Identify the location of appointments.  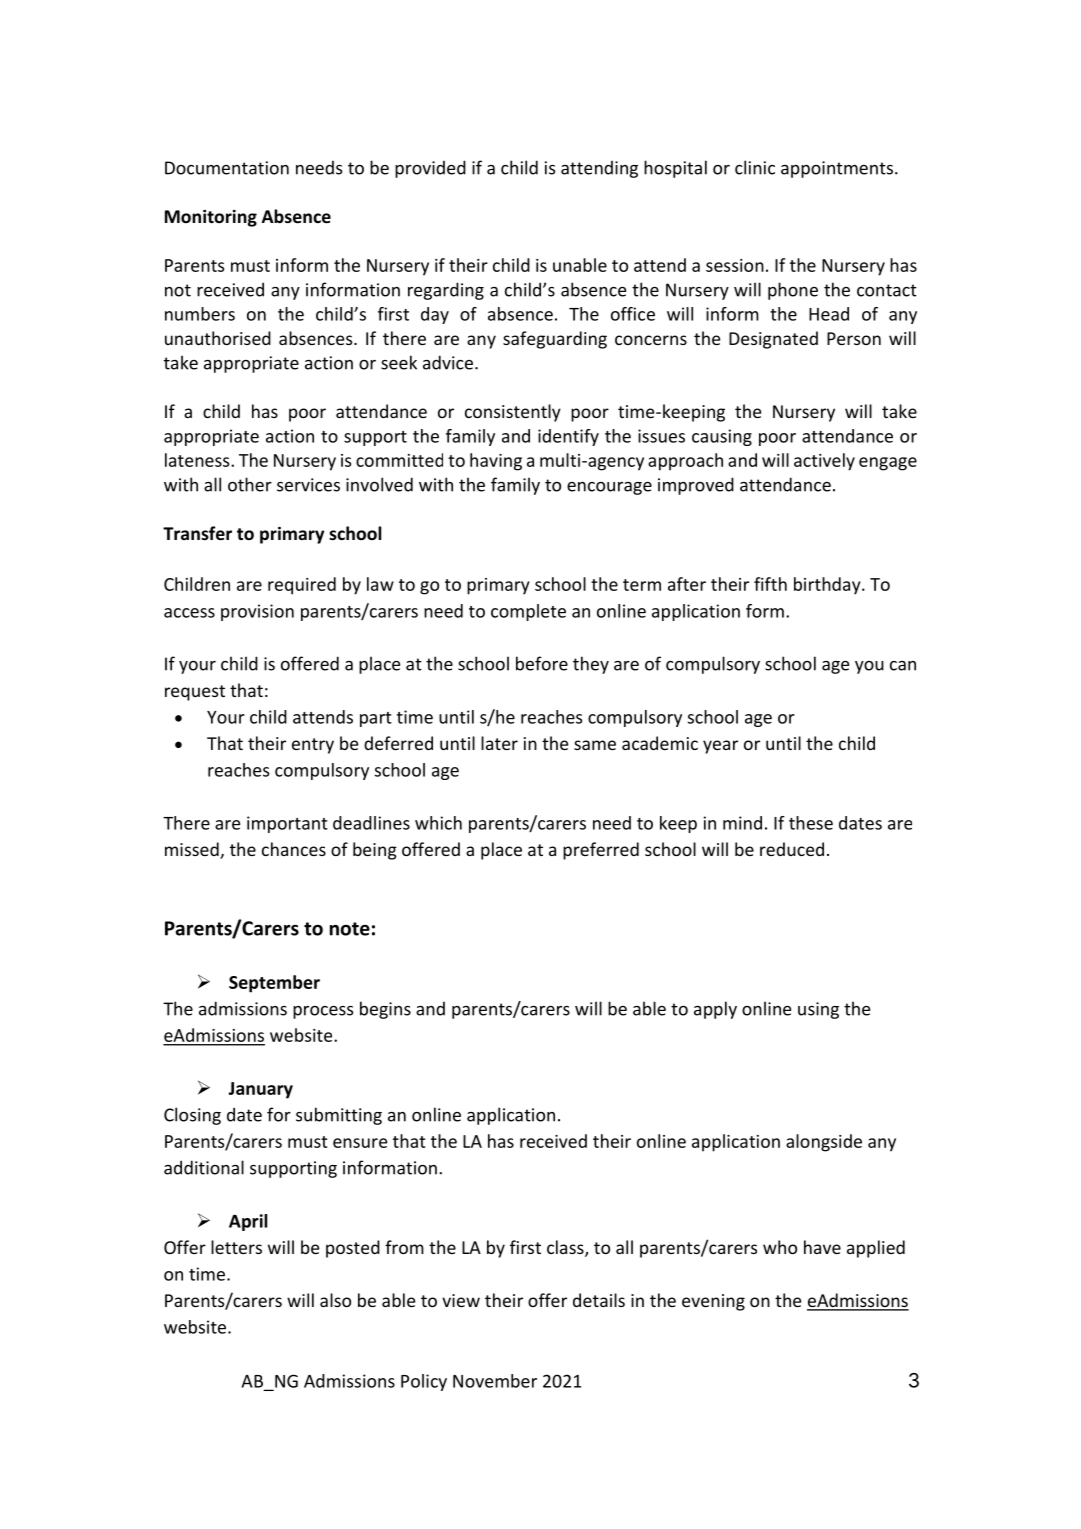
(837, 169).
